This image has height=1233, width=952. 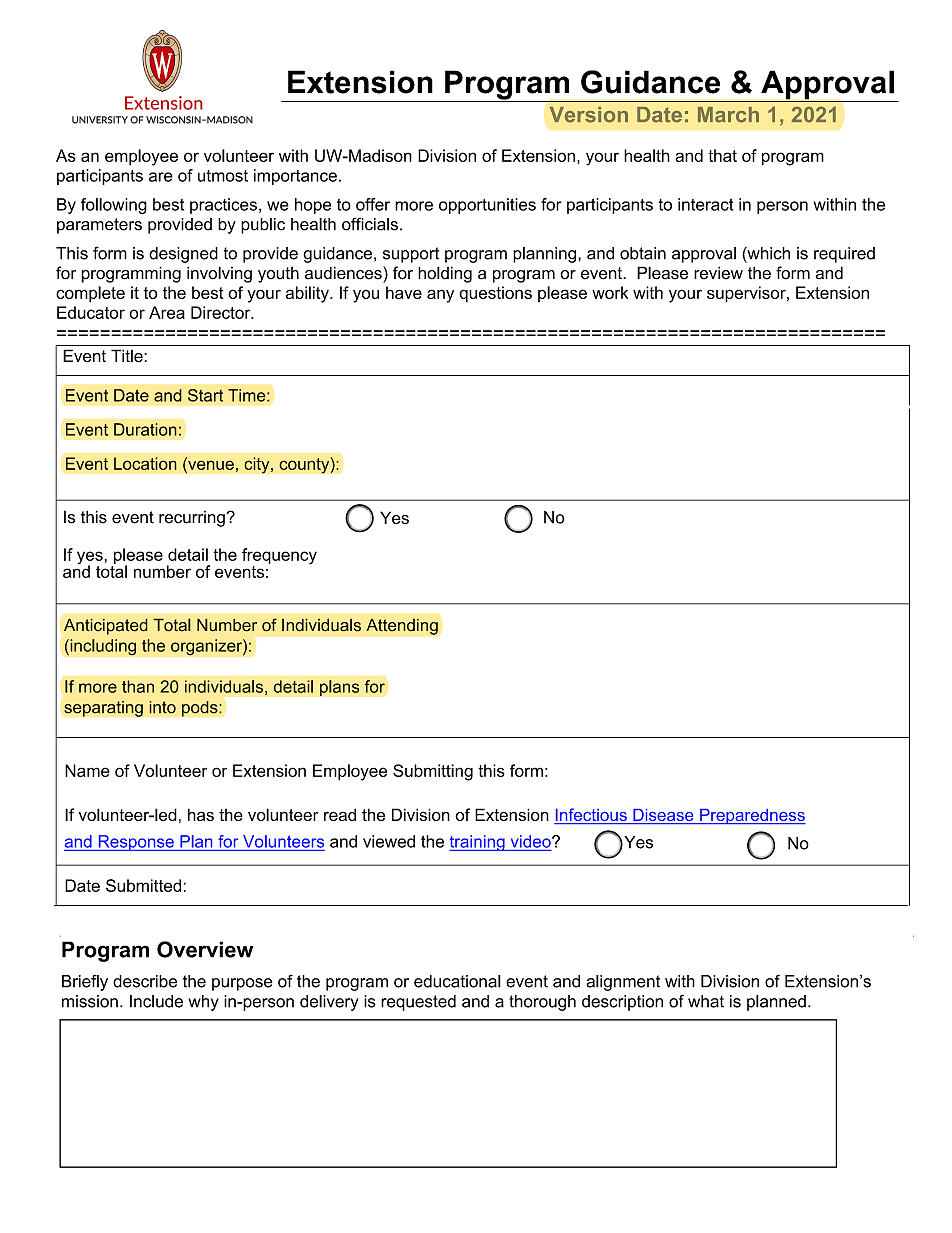 What do you see at coordinates (722, 155) in the image?
I see `that` at bounding box center [722, 155].
